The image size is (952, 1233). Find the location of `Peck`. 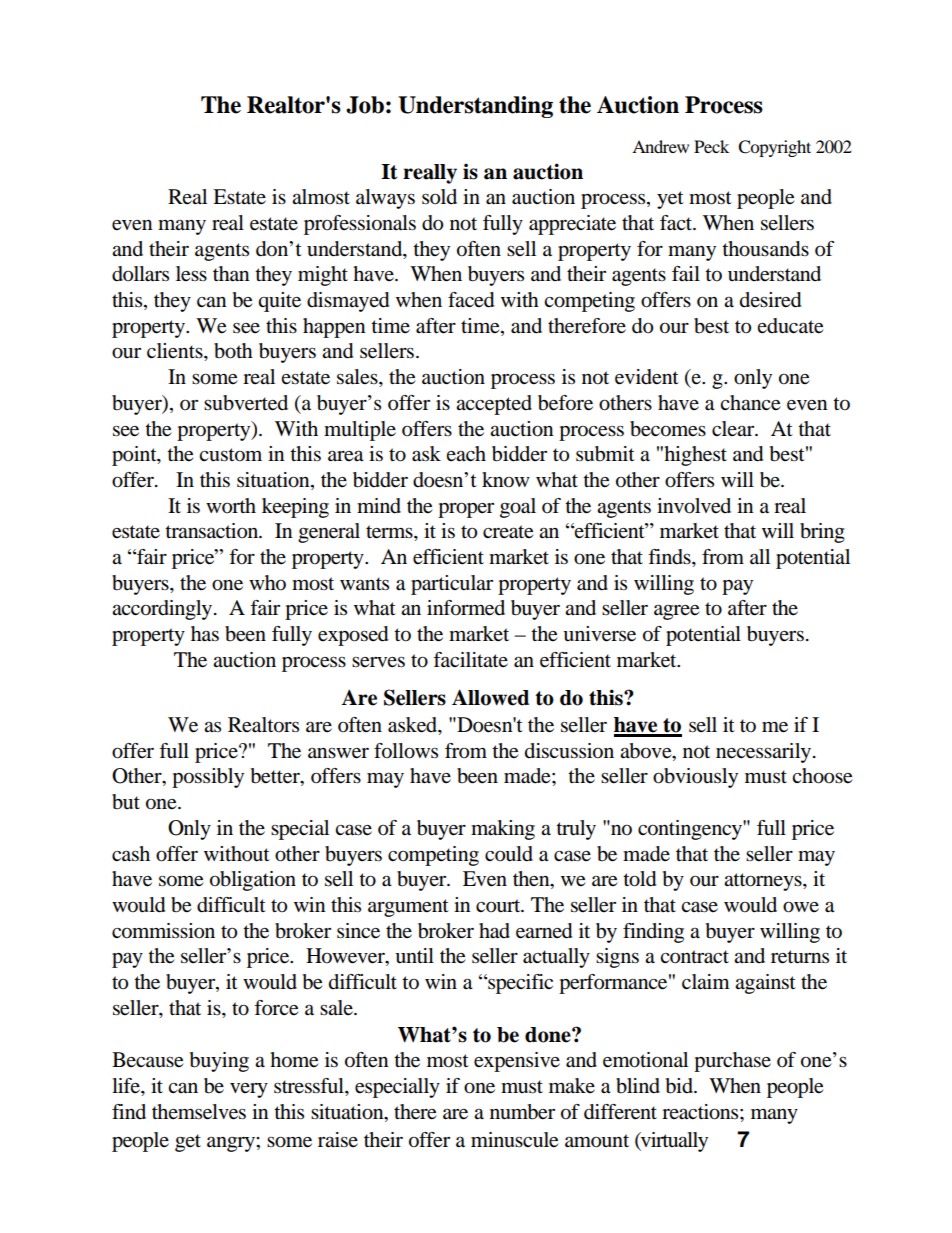

Peck is located at coordinates (711, 146).
